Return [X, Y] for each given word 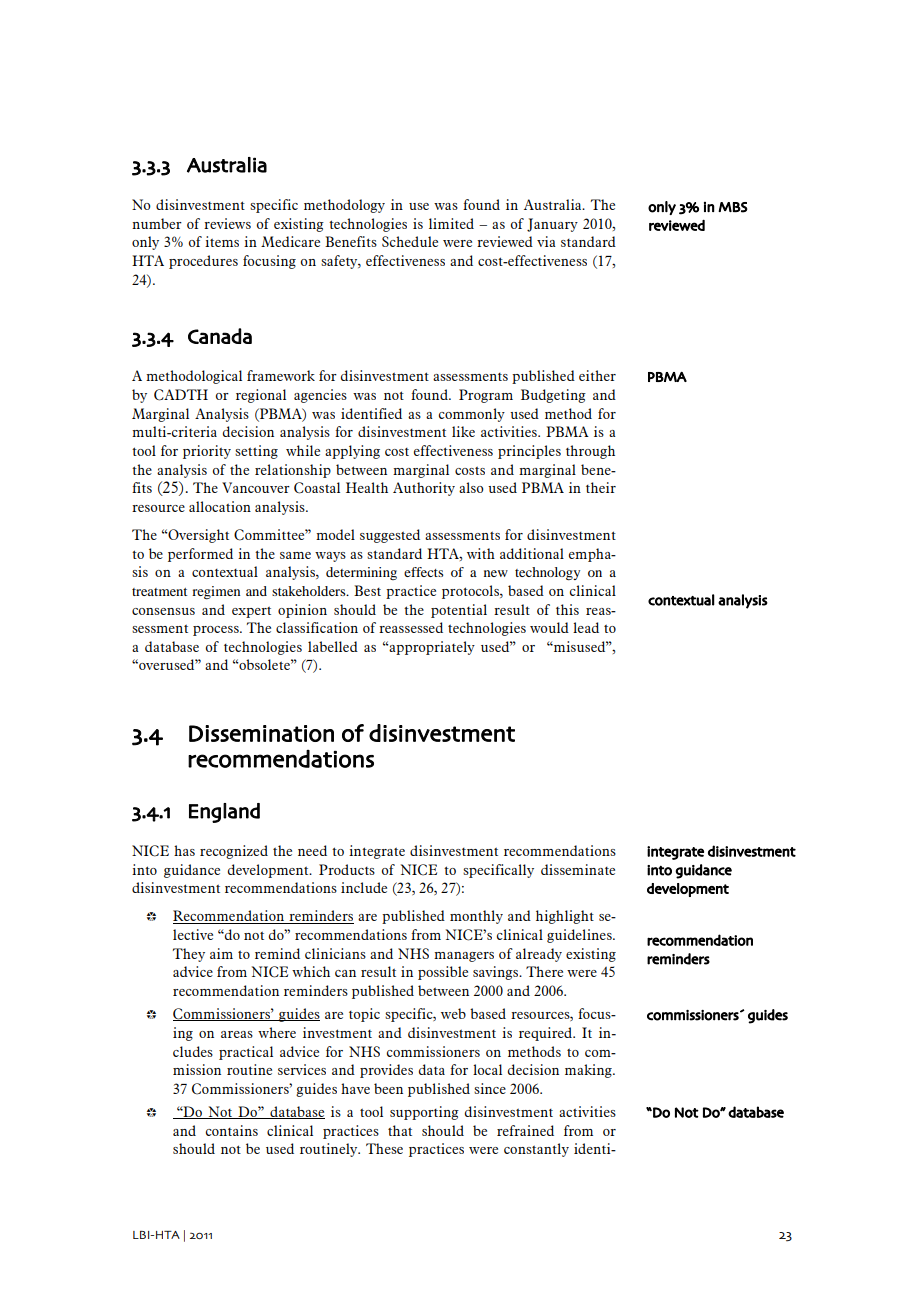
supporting [424, 1113]
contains [232, 1130]
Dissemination [261, 733]
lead [586, 627]
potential [459, 611]
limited [451, 223]
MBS [733, 207]
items [222, 241]
